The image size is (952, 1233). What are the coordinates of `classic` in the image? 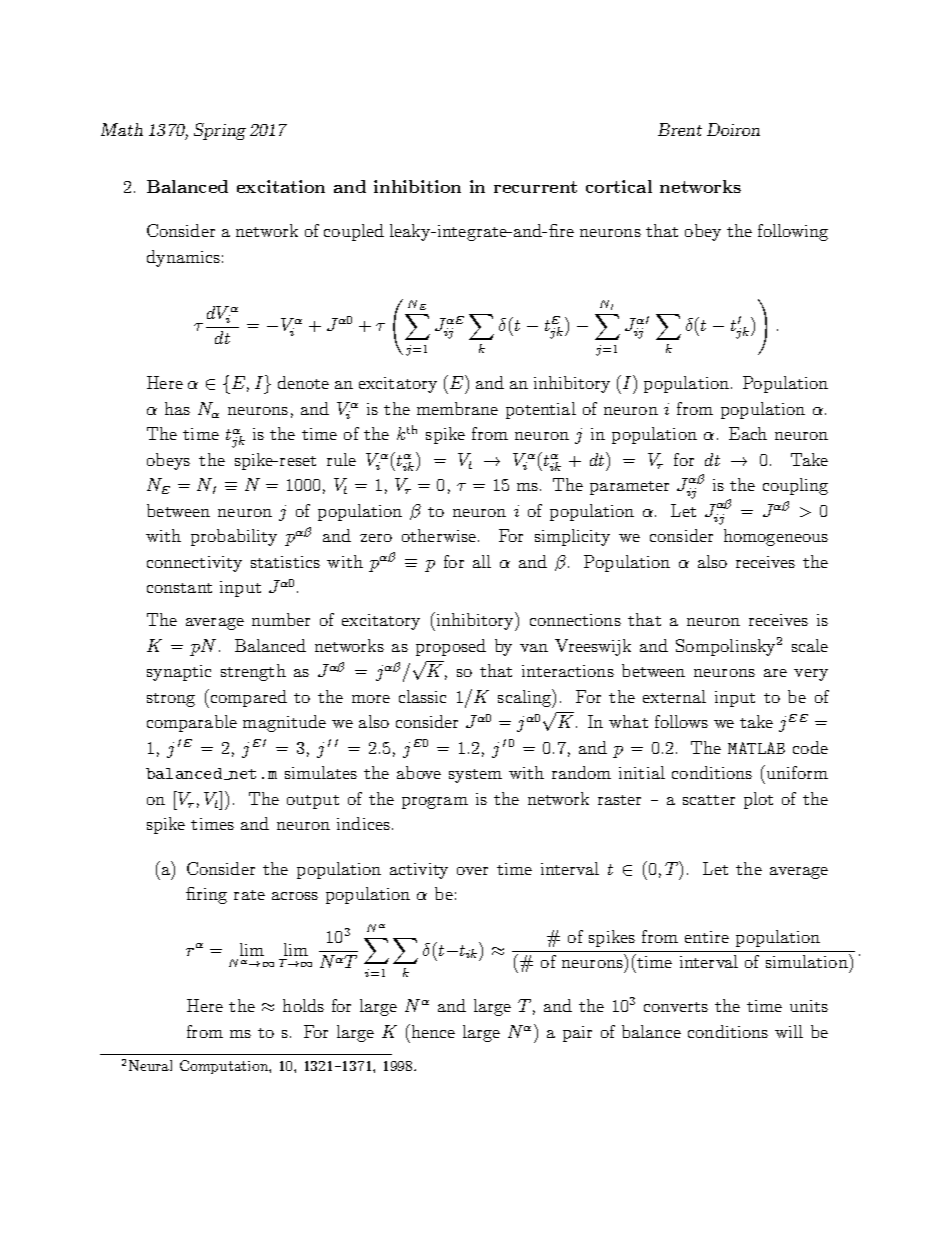 It's located at (422, 696).
